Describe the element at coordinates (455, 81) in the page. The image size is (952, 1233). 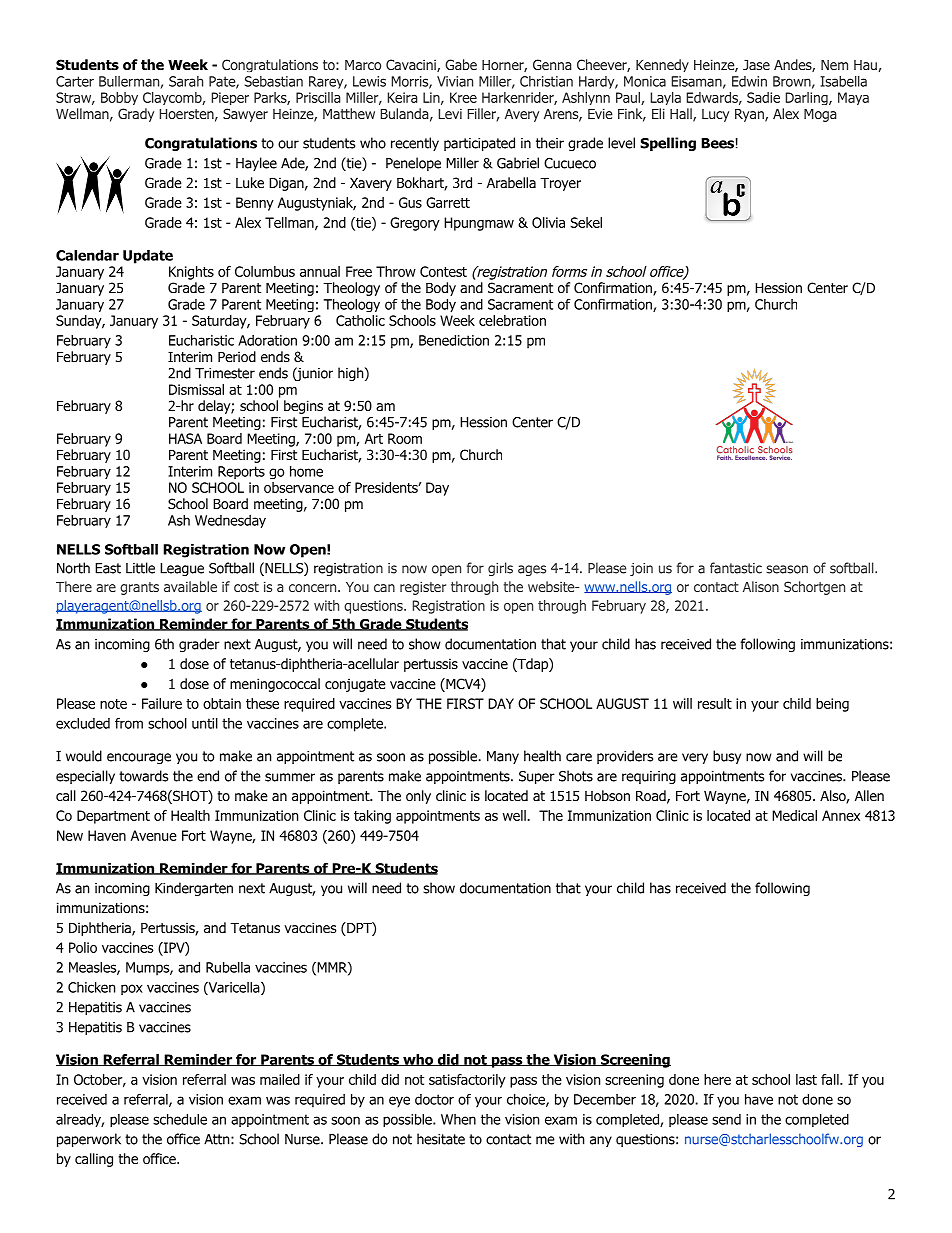
I see `Vivian` at that location.
